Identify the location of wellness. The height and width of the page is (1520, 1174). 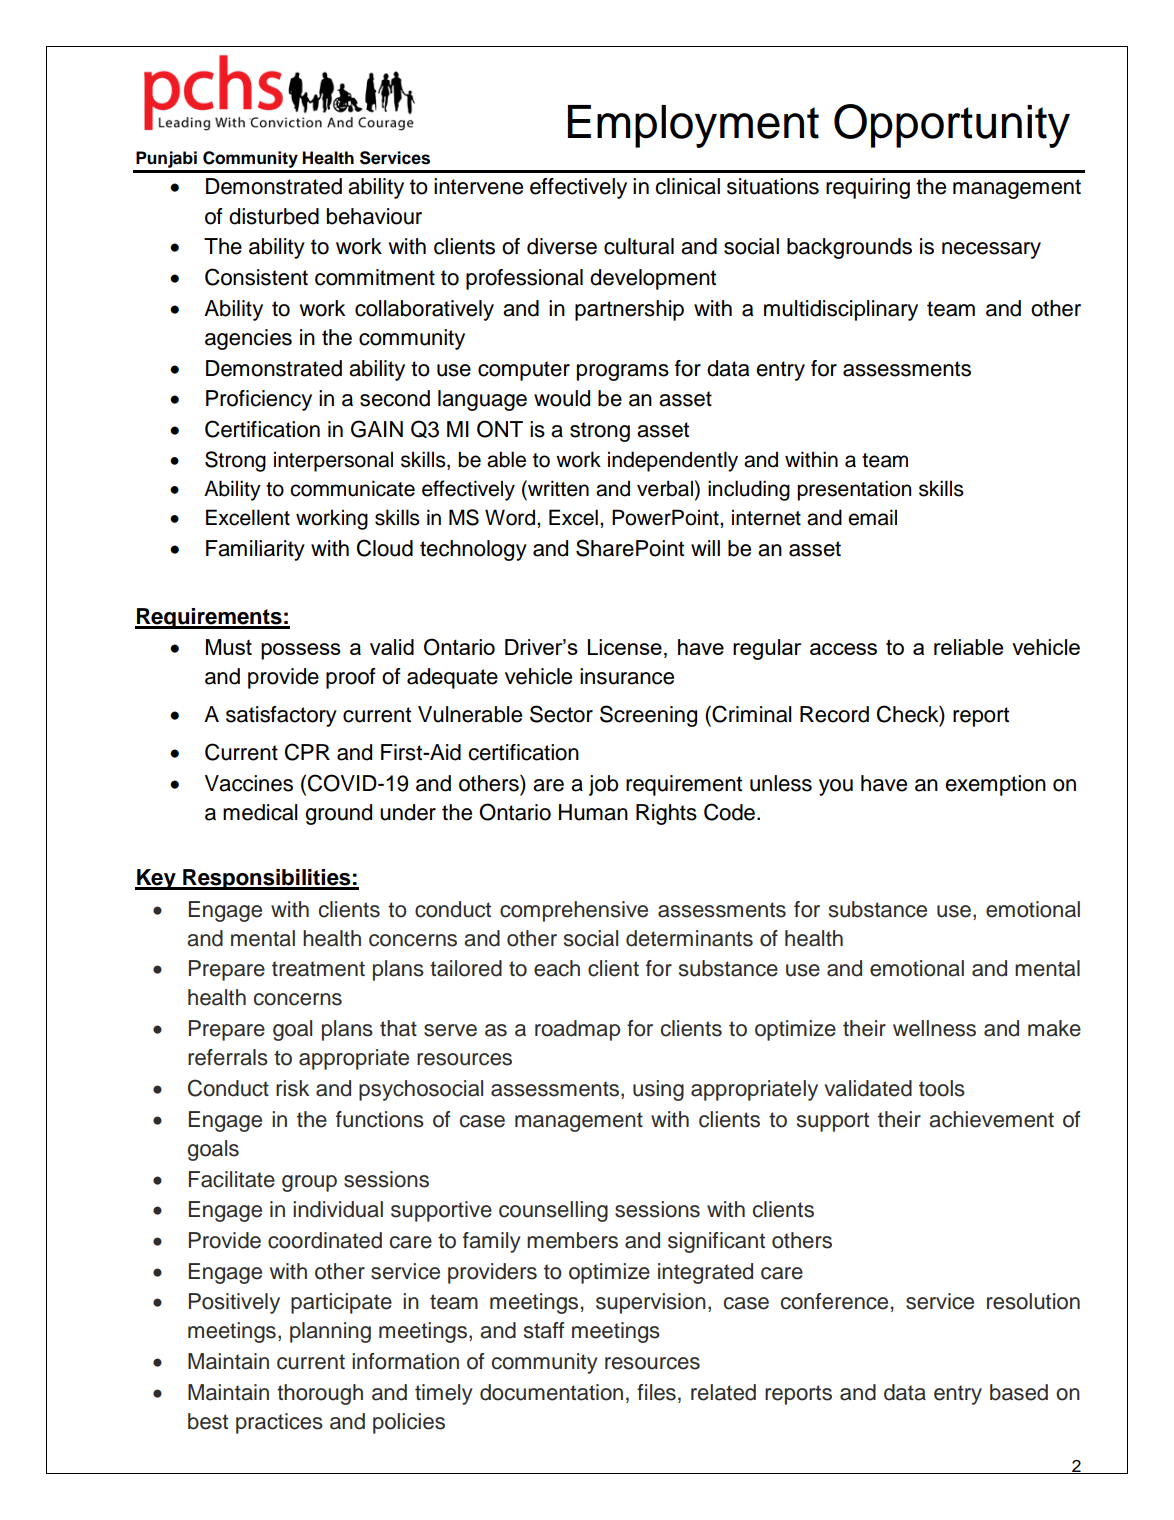
(934, 1028).
